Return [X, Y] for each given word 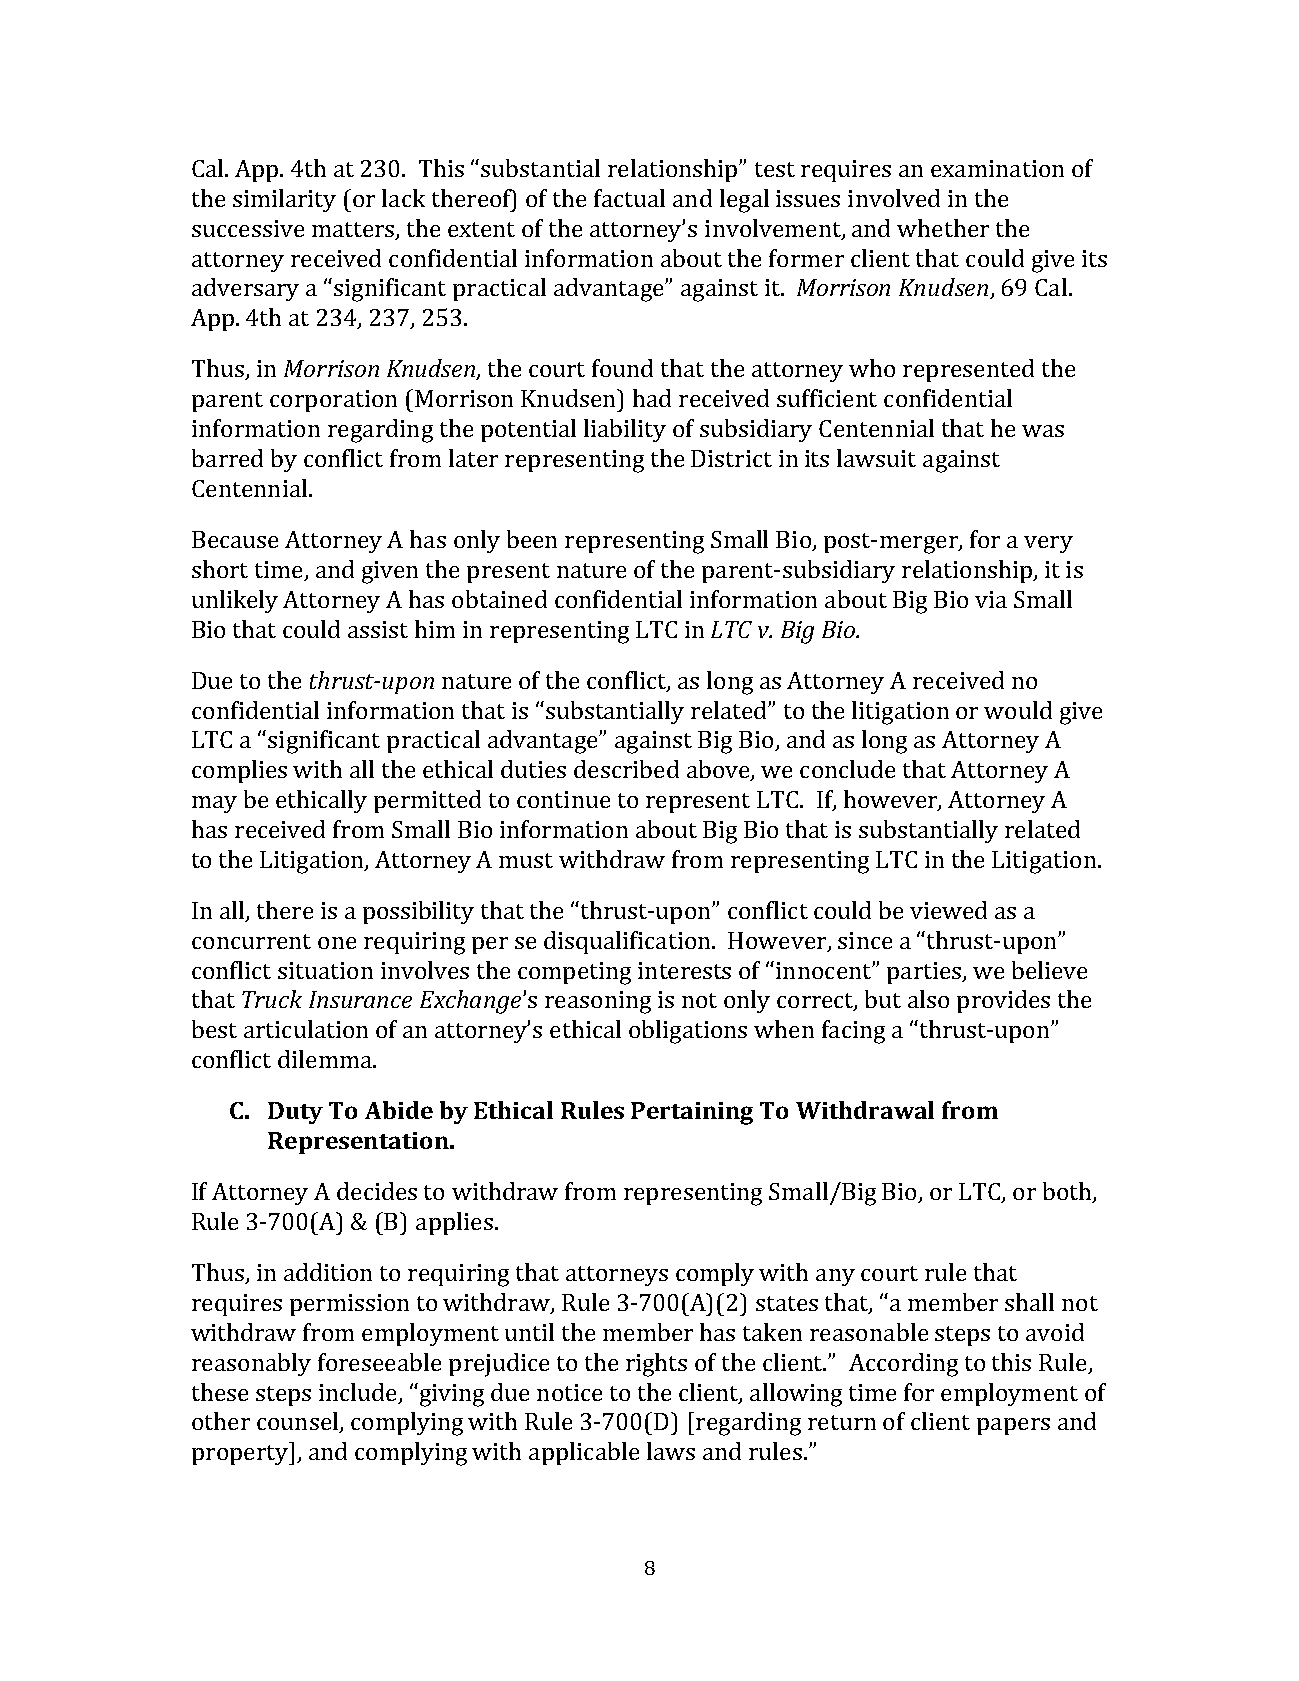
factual [629, 198]
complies [239, 771]
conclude [847, 769]
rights [656, 1365]
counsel [299, 1422]
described [626, 769]
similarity [284, 200]
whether [943, 228]
